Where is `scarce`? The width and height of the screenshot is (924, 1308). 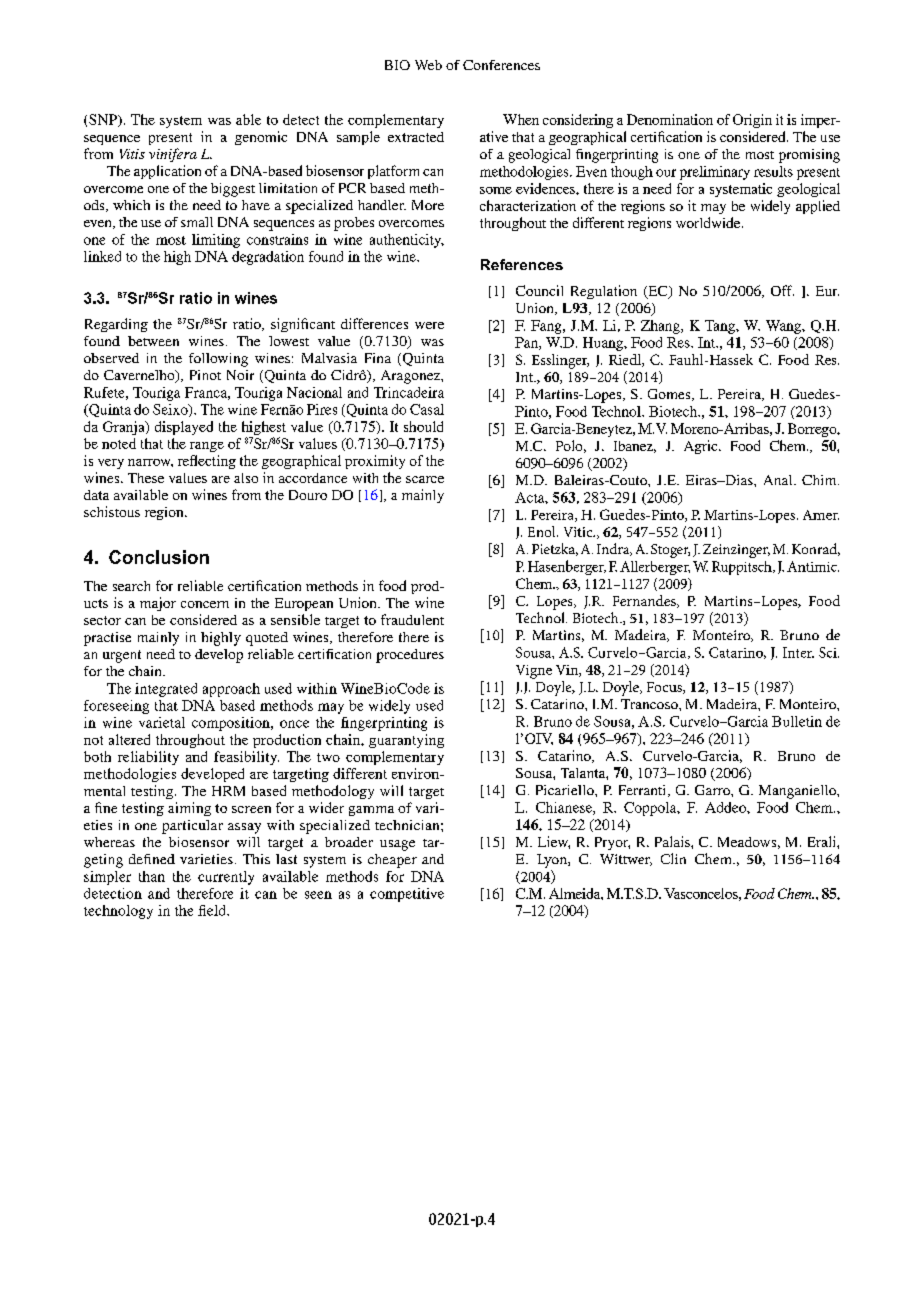
scarce is located at coordinates (425, 479).
